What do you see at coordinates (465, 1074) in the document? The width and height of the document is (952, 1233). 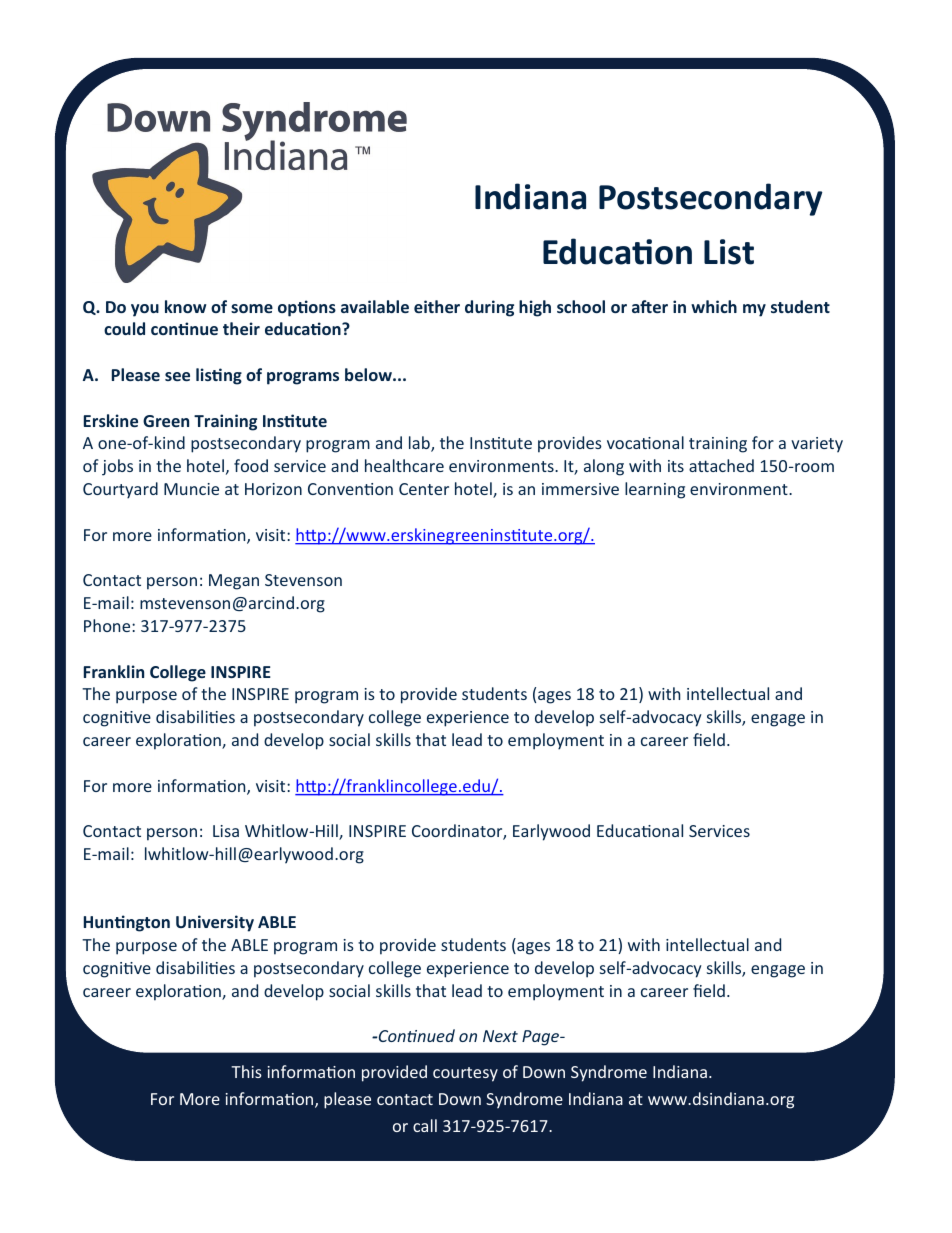 I see `courtesy` at bounding box center [465, 1074].
